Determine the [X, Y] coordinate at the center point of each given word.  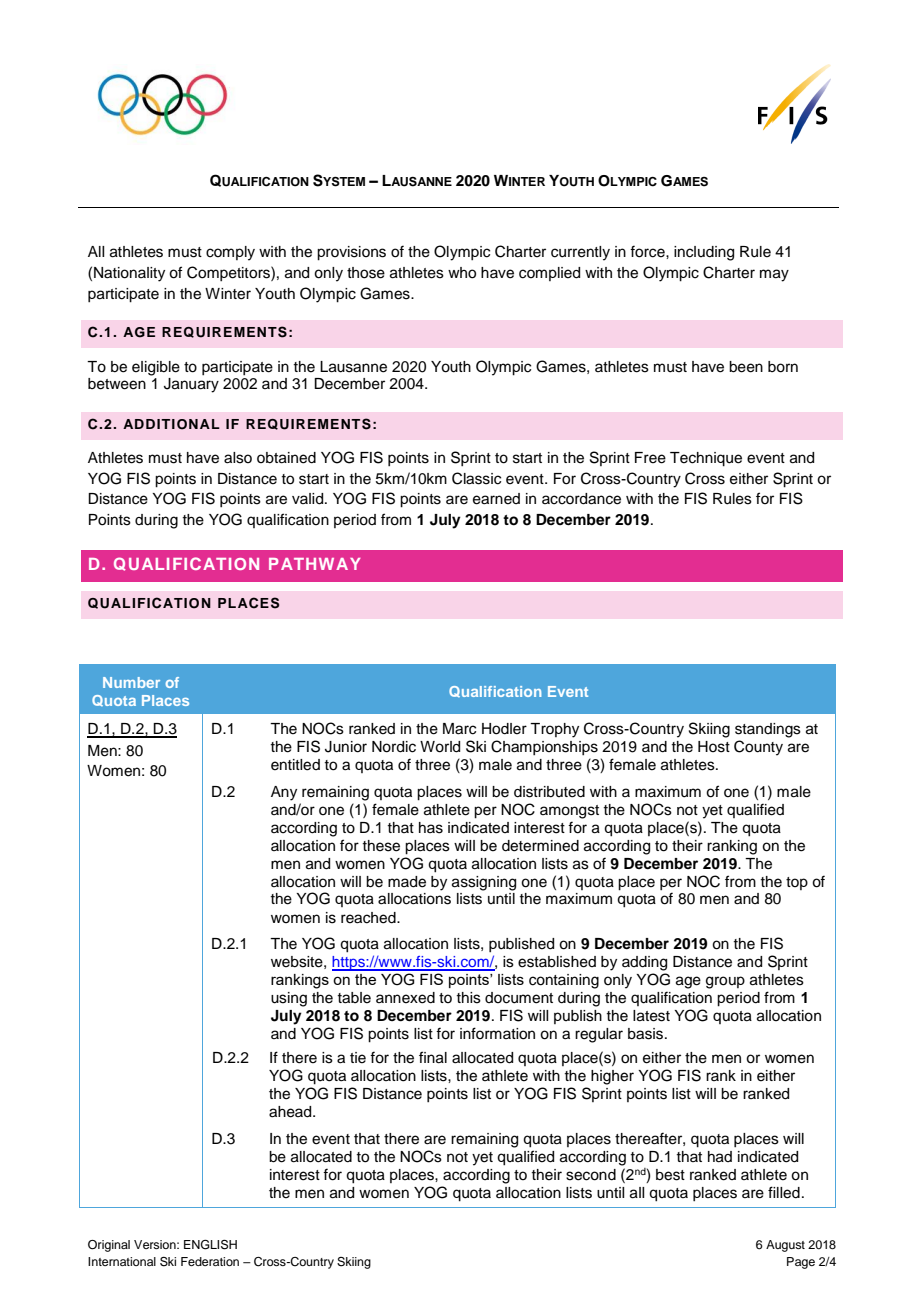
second [591, 1175]
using [289, 999]
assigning [484, 883]
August [785, 1246]
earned [496, 499]
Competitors [229, 273]
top [797, 883]
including [704, 253]
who [462, 273]
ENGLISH [210, 1245]
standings [768, 730]
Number [131, 682]
